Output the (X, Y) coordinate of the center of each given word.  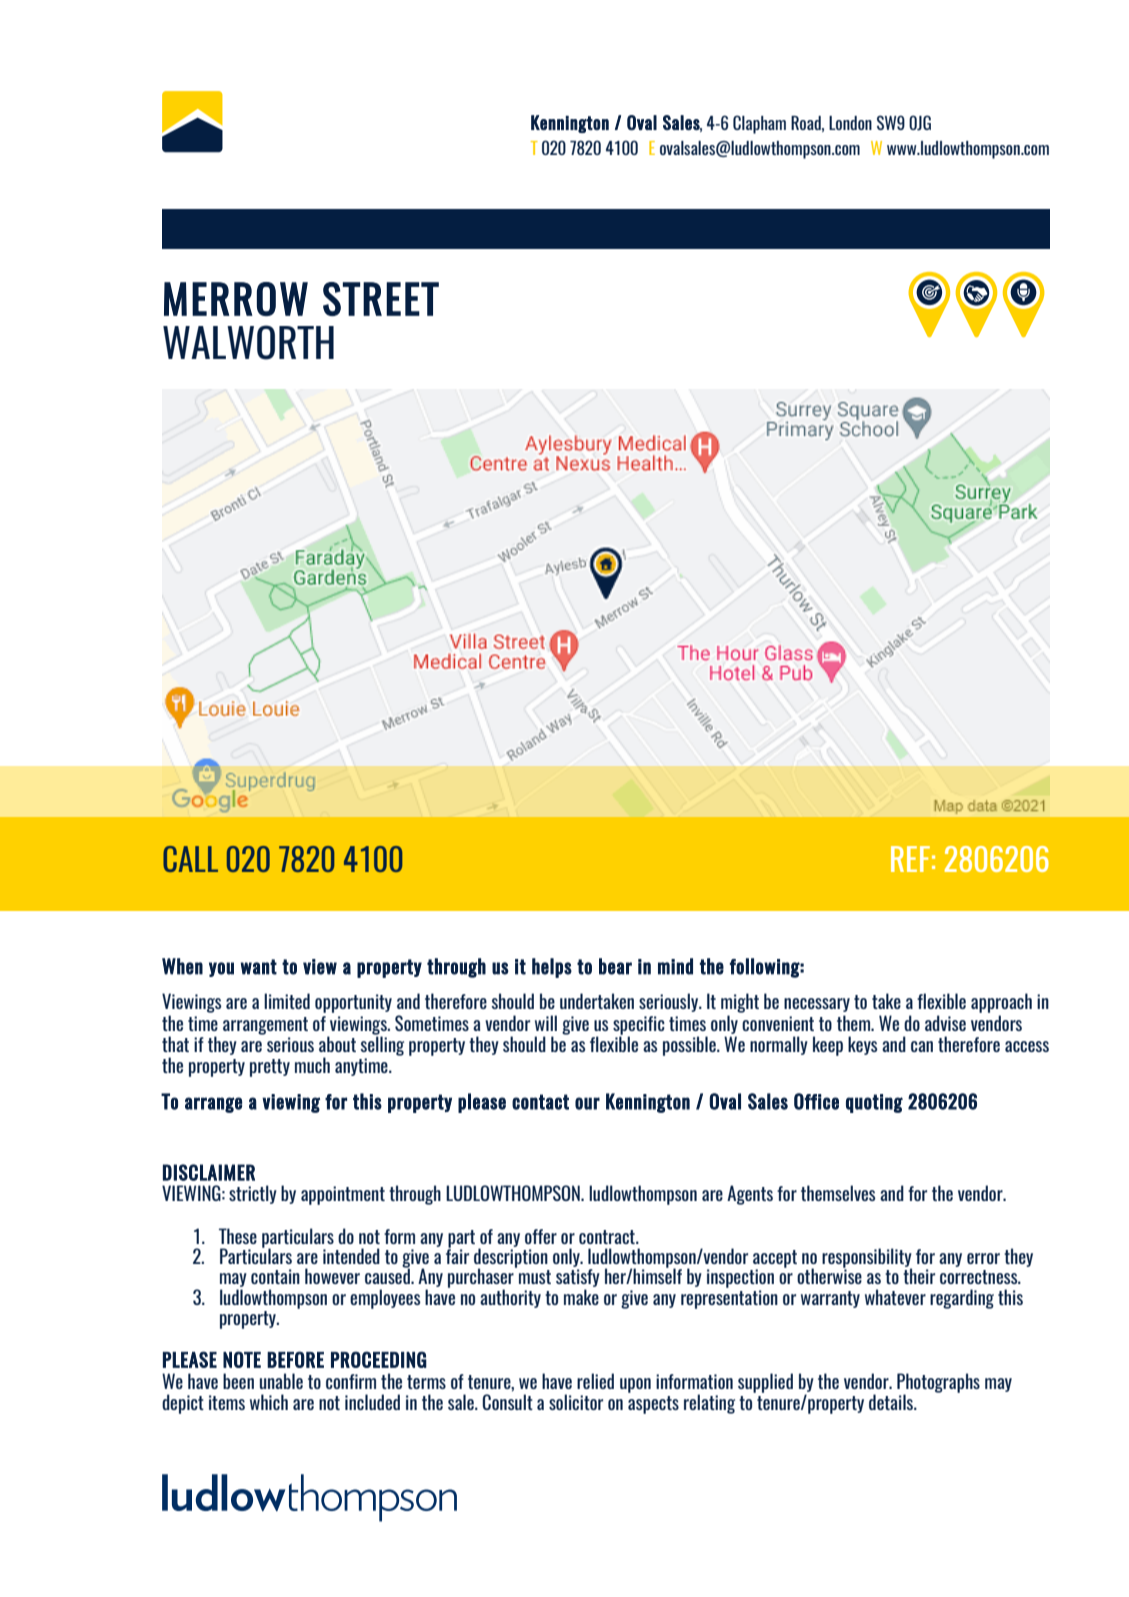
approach (1001, 1003)
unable (281, 1381)
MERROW (236, 299)
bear (615, 966)
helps (552, 968)
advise (945, 1023)
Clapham (759, 124)
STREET (381, 299)
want (259, 967)
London (850, 123)
